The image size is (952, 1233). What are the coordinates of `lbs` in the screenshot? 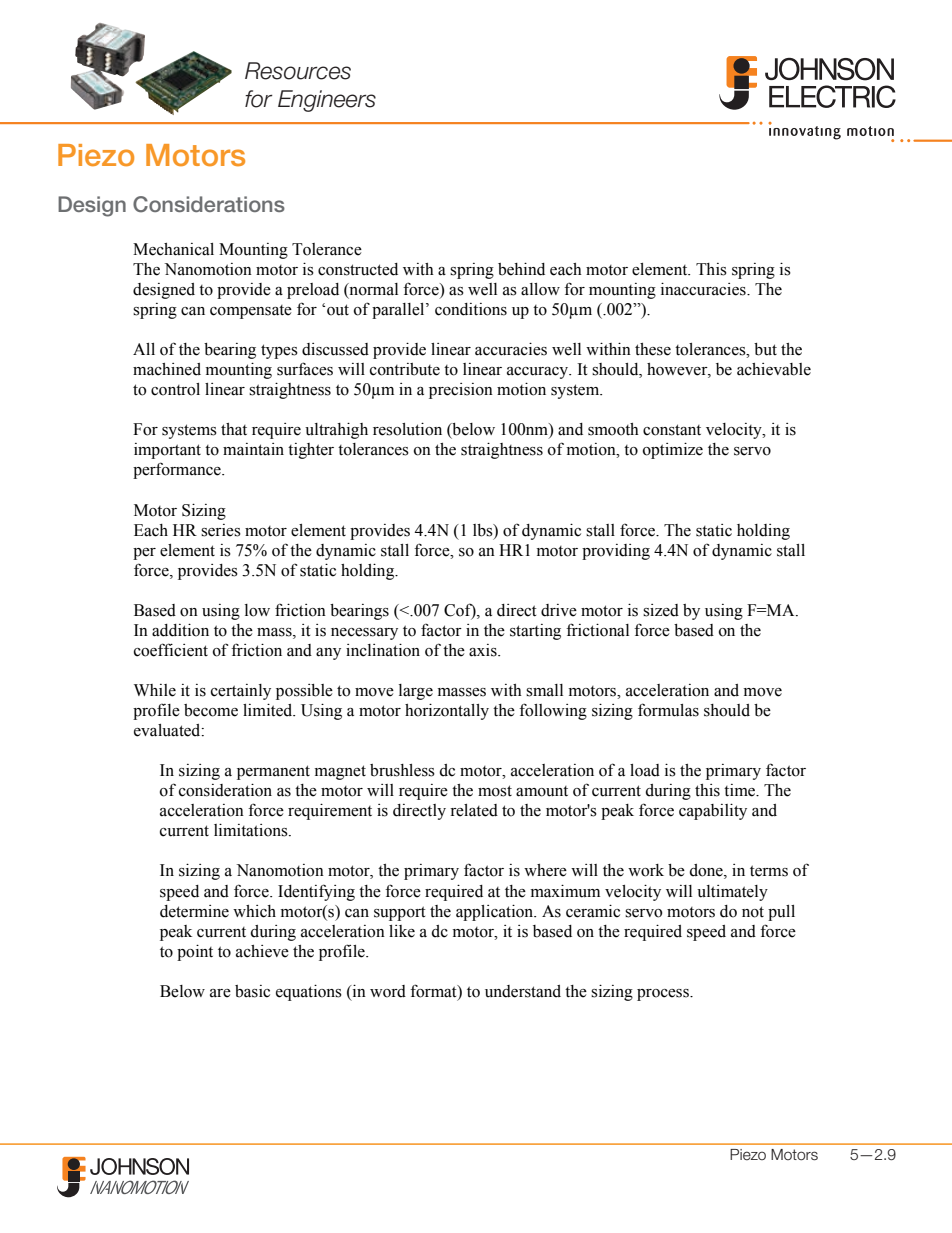 It's located at (484, 530).
